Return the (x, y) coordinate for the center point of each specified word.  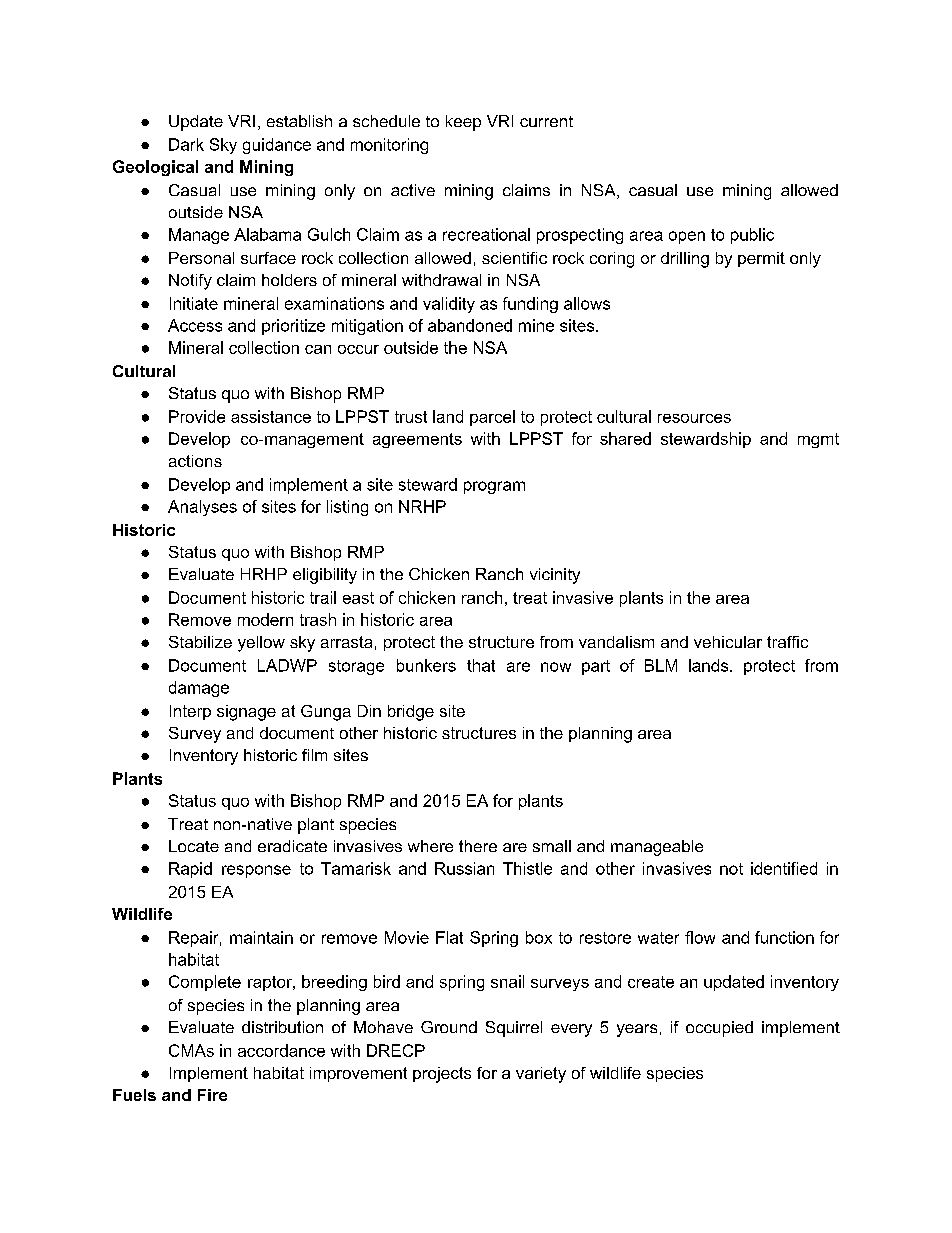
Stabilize (200, 642)
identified (784, 868)
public (752, 236)
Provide (197, 416)
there (478, 846)
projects (442, 1075)
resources (694, 418)
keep (463, 123)
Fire (212, 1095)
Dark (186, 144)
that (481, 665)
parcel (492, 418)
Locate (194, 846)
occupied (719, 1029)
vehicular (728, 642)
